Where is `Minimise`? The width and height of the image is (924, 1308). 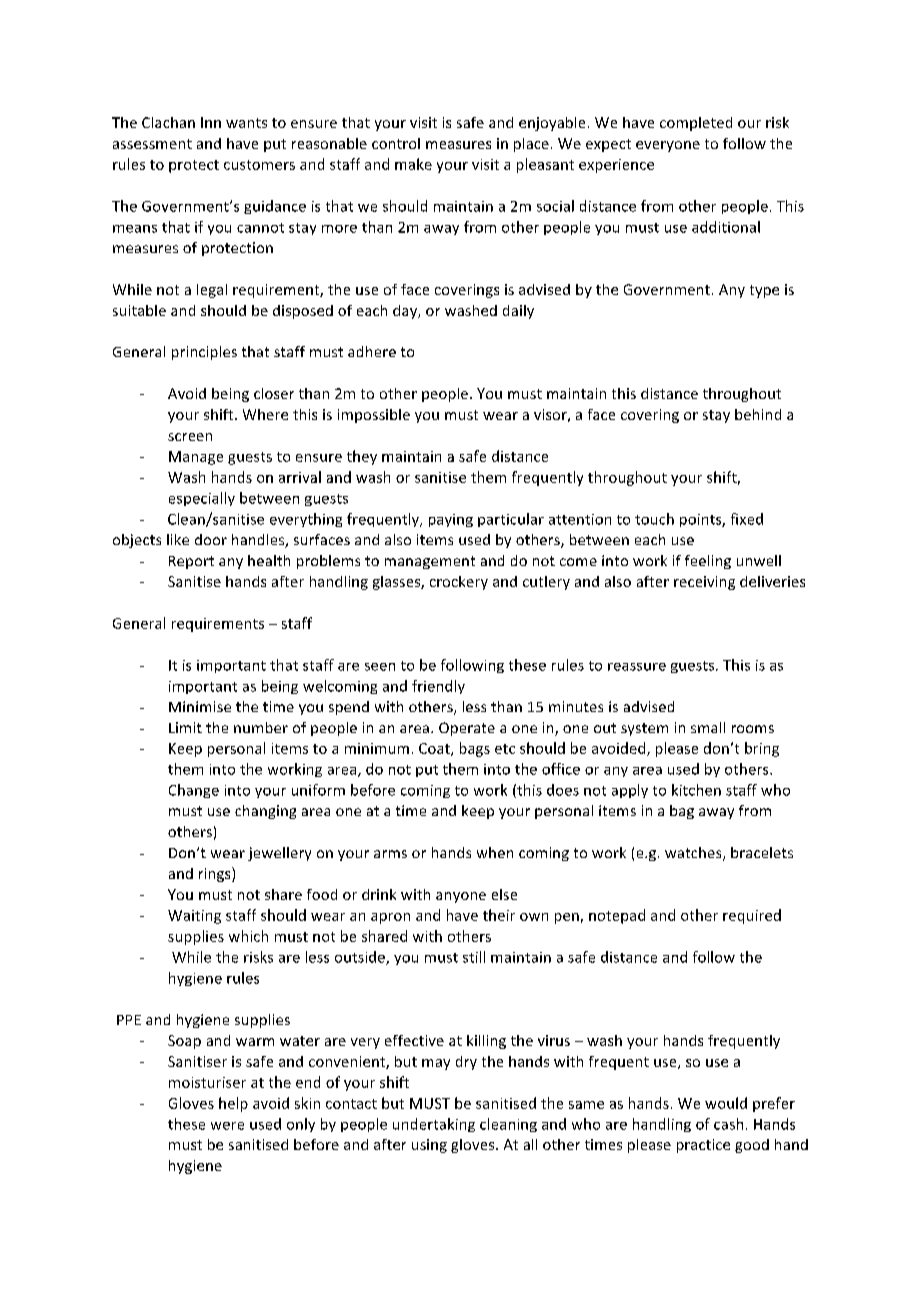 Minimise is located at coordinates (200, 706).
